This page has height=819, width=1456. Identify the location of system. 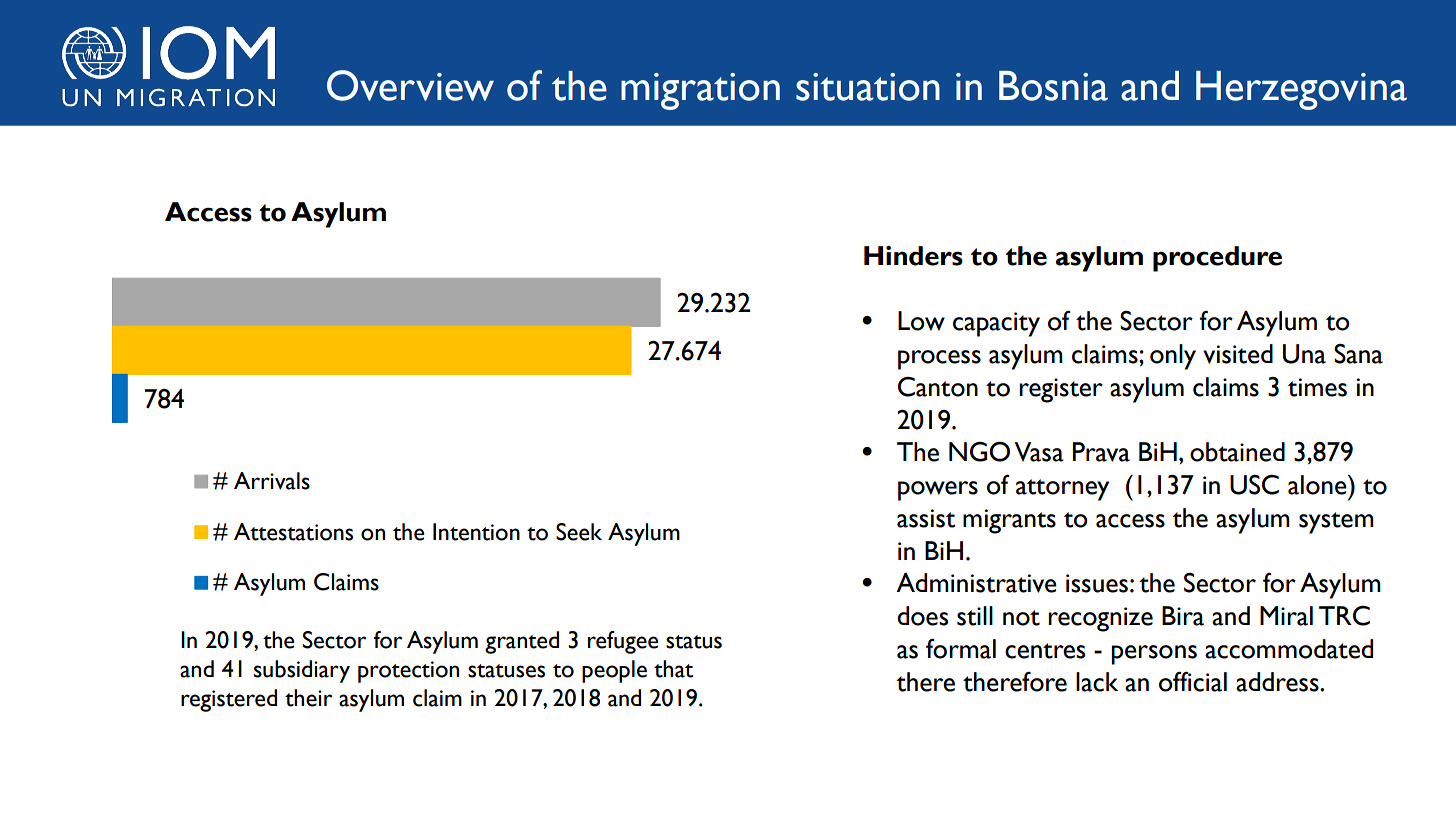
(1336, 523).
